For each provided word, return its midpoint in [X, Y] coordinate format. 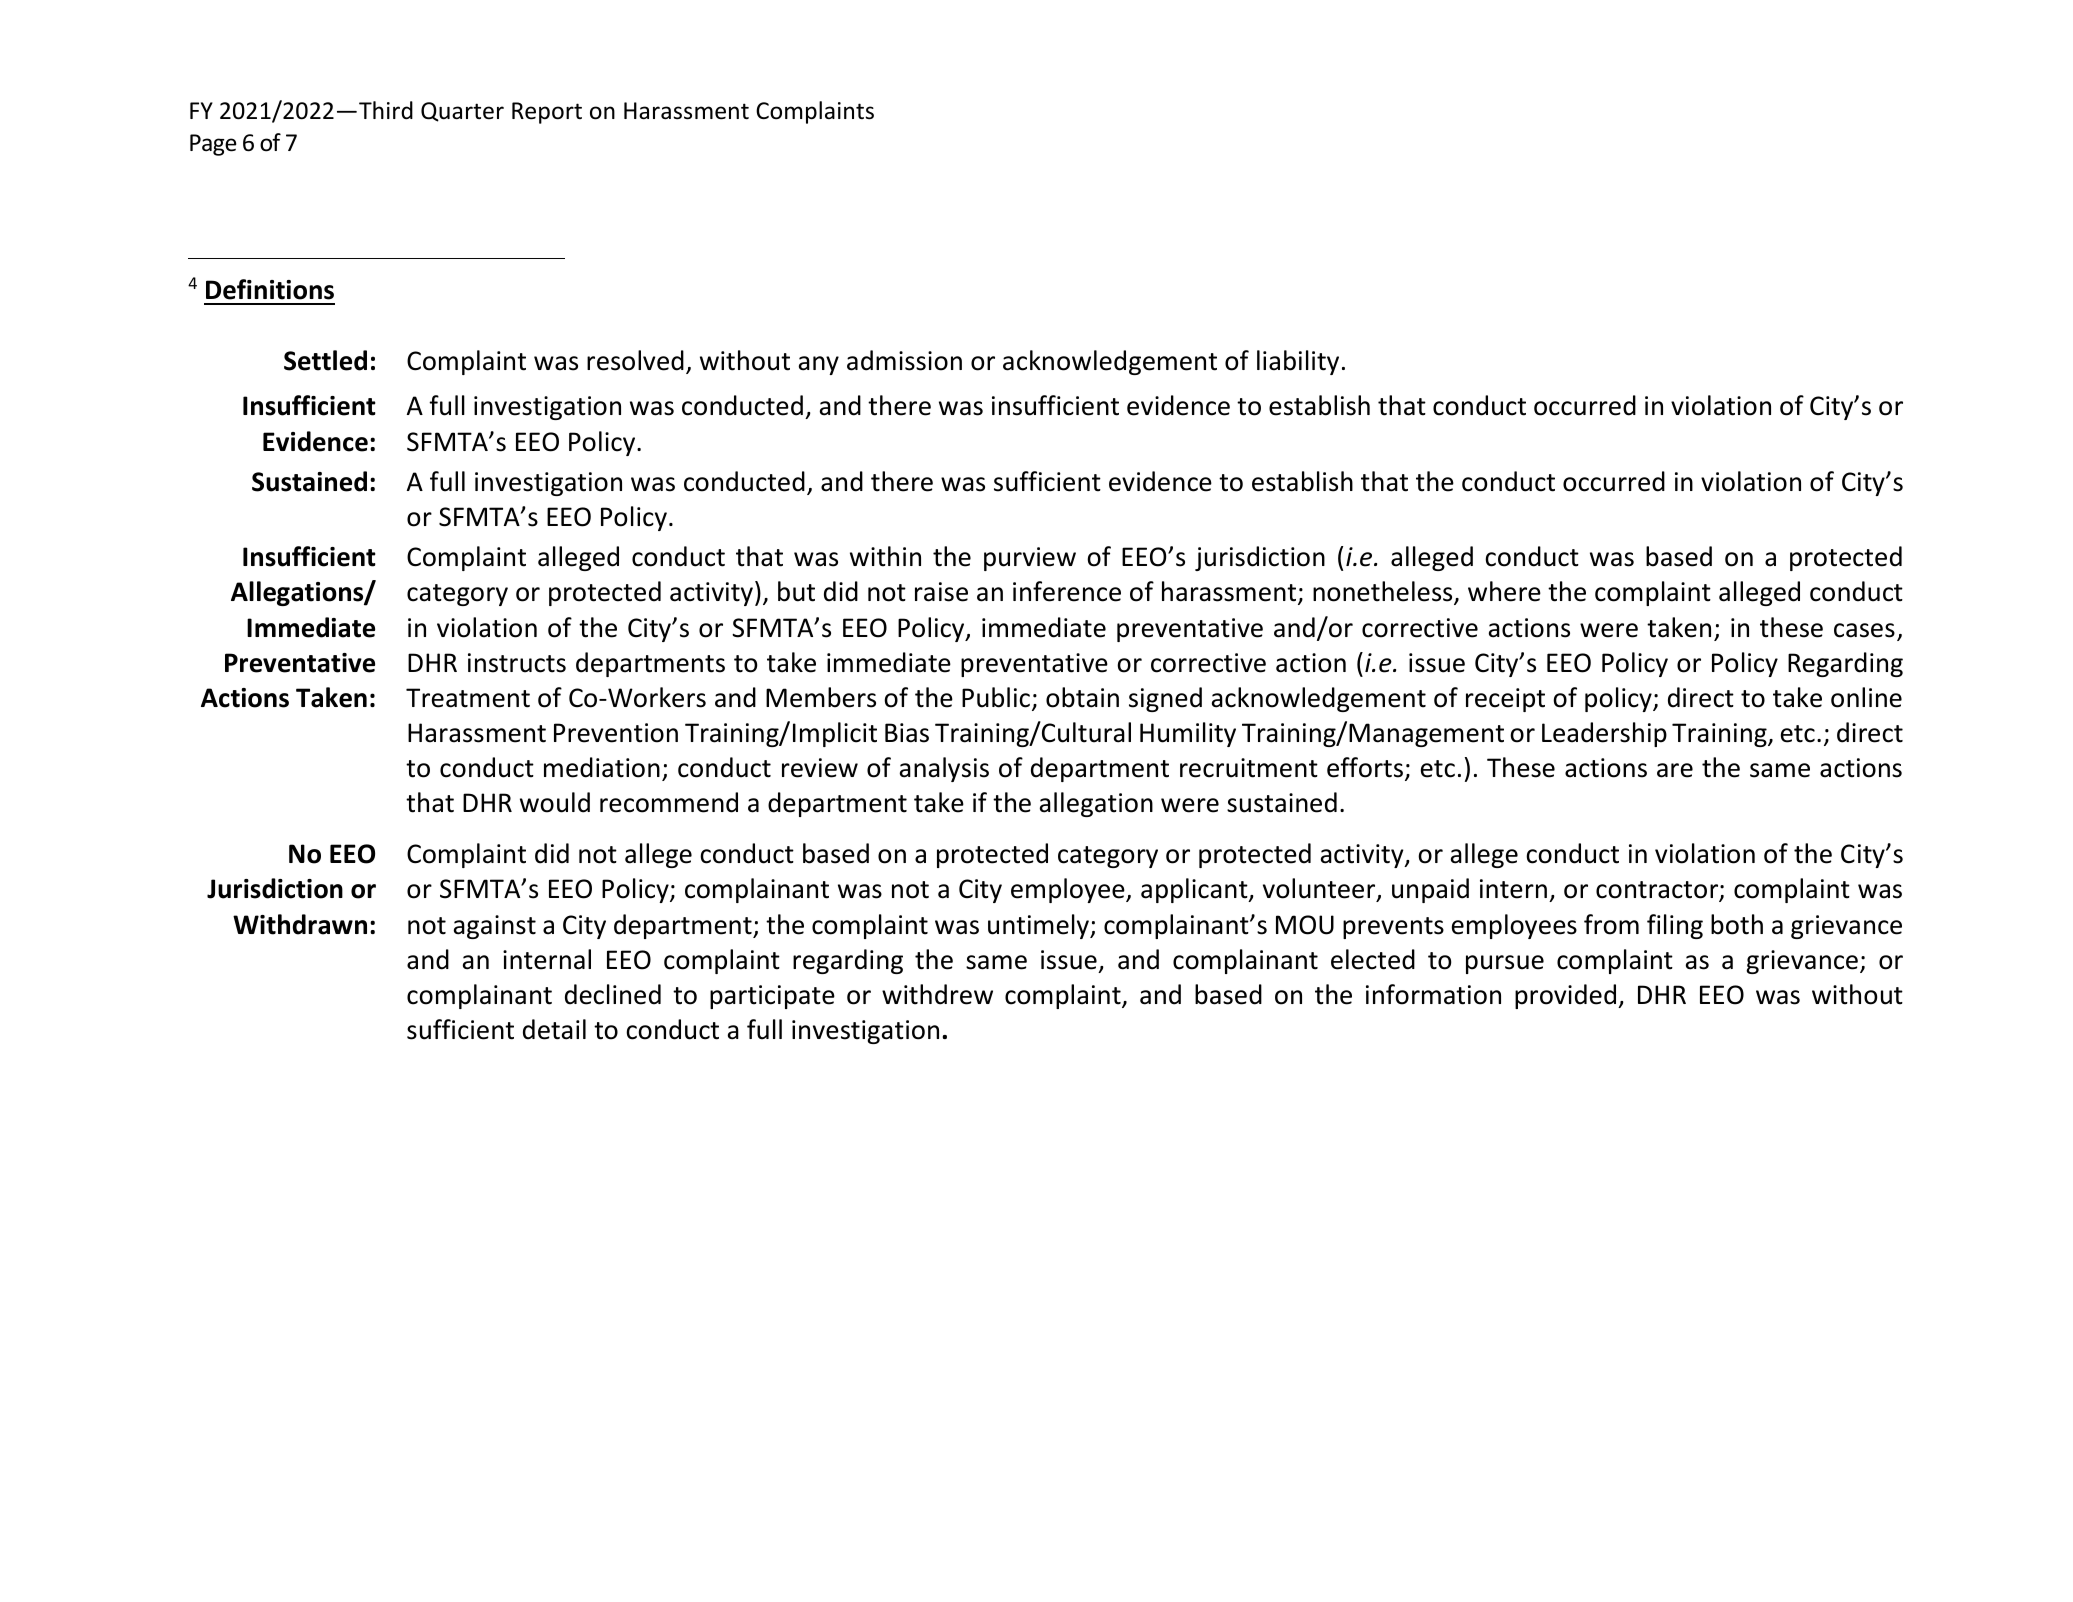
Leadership [1604, 734]
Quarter [462, 112]
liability [1298, 362]
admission [904, 360]
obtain [1082, 697]
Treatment [468, 698]
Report [547, 113]
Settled [325, 360]
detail [554, 1029]
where [1504, 591]
